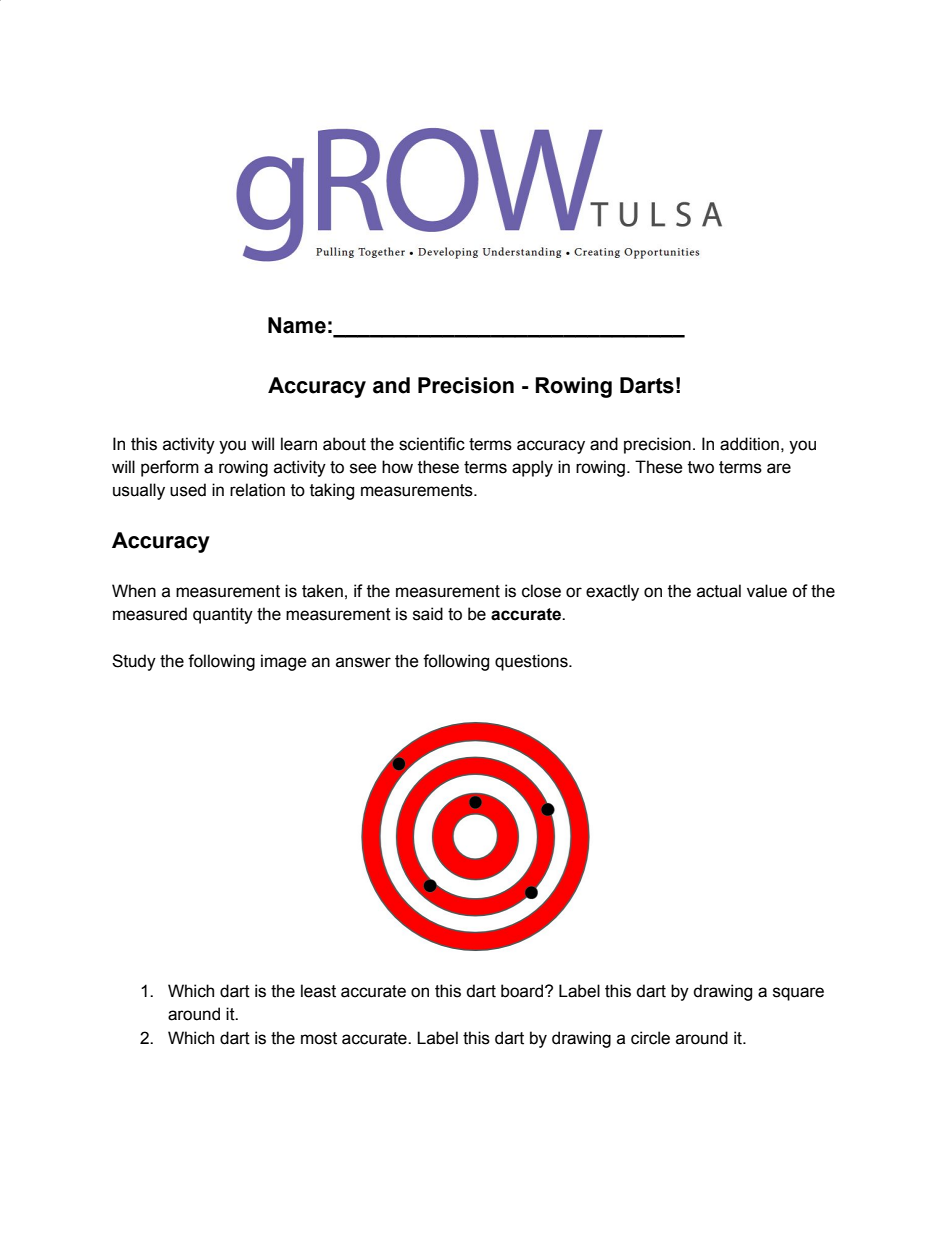  Describe the element at coordinates (223, 615) in the screenshot. I see `quantity` at that location.
